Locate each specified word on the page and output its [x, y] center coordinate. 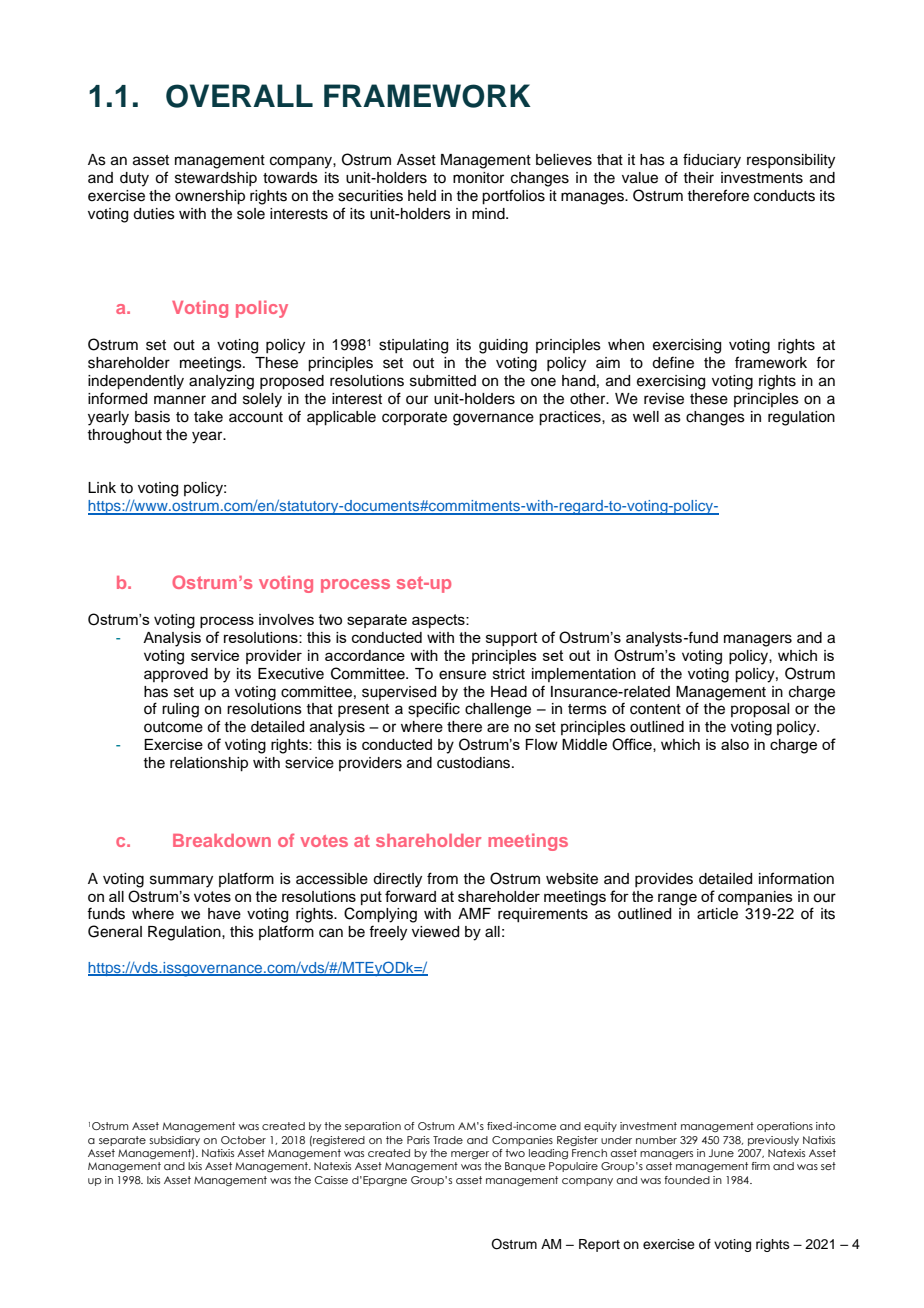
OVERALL [239, 96]
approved [176, 675]
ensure [462, 675]
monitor [478, 177]
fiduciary [712, 161]
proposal [760, 710]
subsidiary [174, 1141]
